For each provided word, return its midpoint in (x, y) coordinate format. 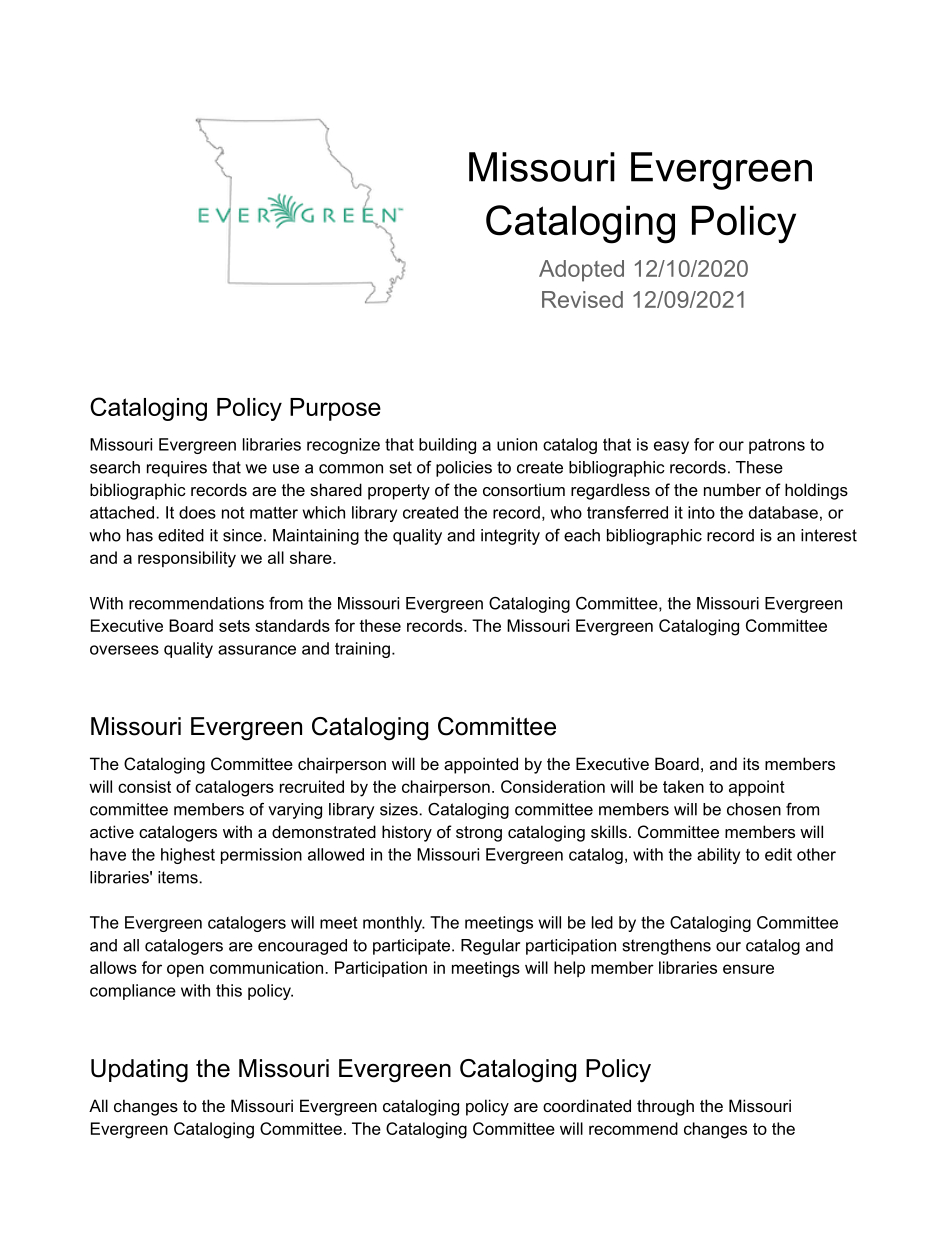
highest (188, 856)
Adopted (581, 271)
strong (479, 834)
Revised (582, 299)
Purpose (335, 409)
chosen (754, 809)
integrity (510, 537)
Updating (139, 1071)
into (701, 512)
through (665, 1107)
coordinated (587, 1105)
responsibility (187, 559)
